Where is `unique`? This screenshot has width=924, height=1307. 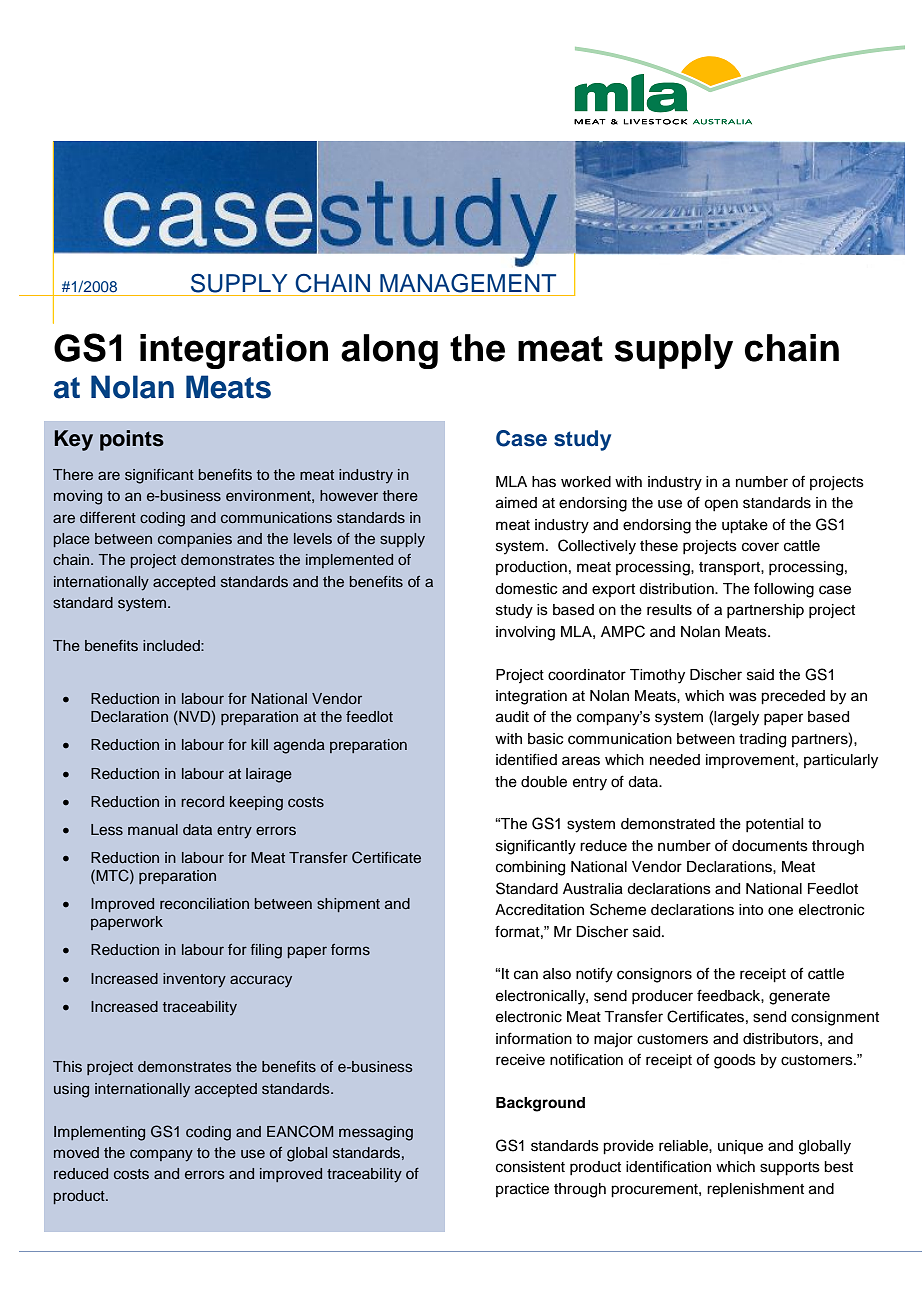
unique is located at coordinates (740, 1147).
